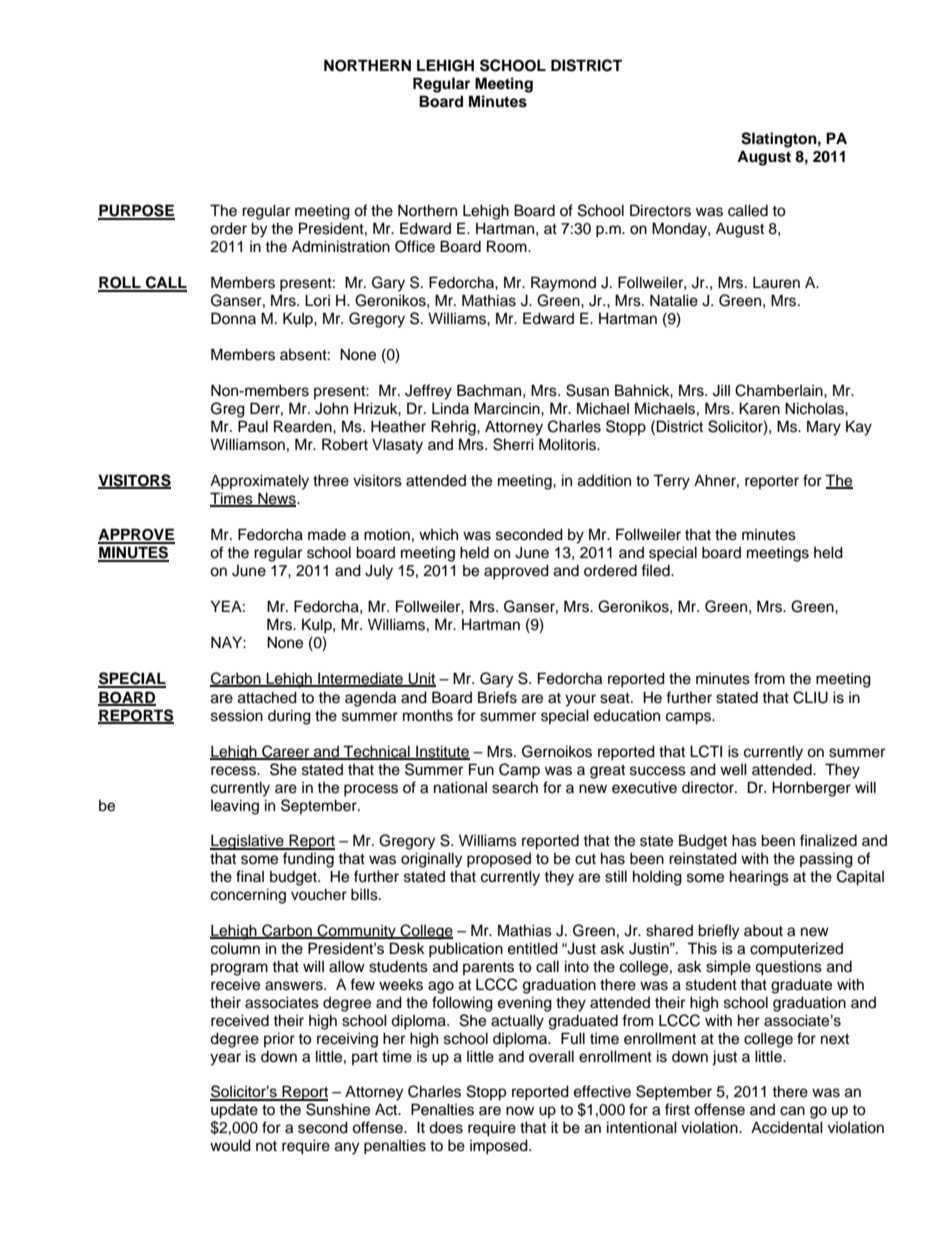 This image has height=1233, width=952. Describe the element at coordinates (776, 282) in the image. I see `Lauren` at that location.
